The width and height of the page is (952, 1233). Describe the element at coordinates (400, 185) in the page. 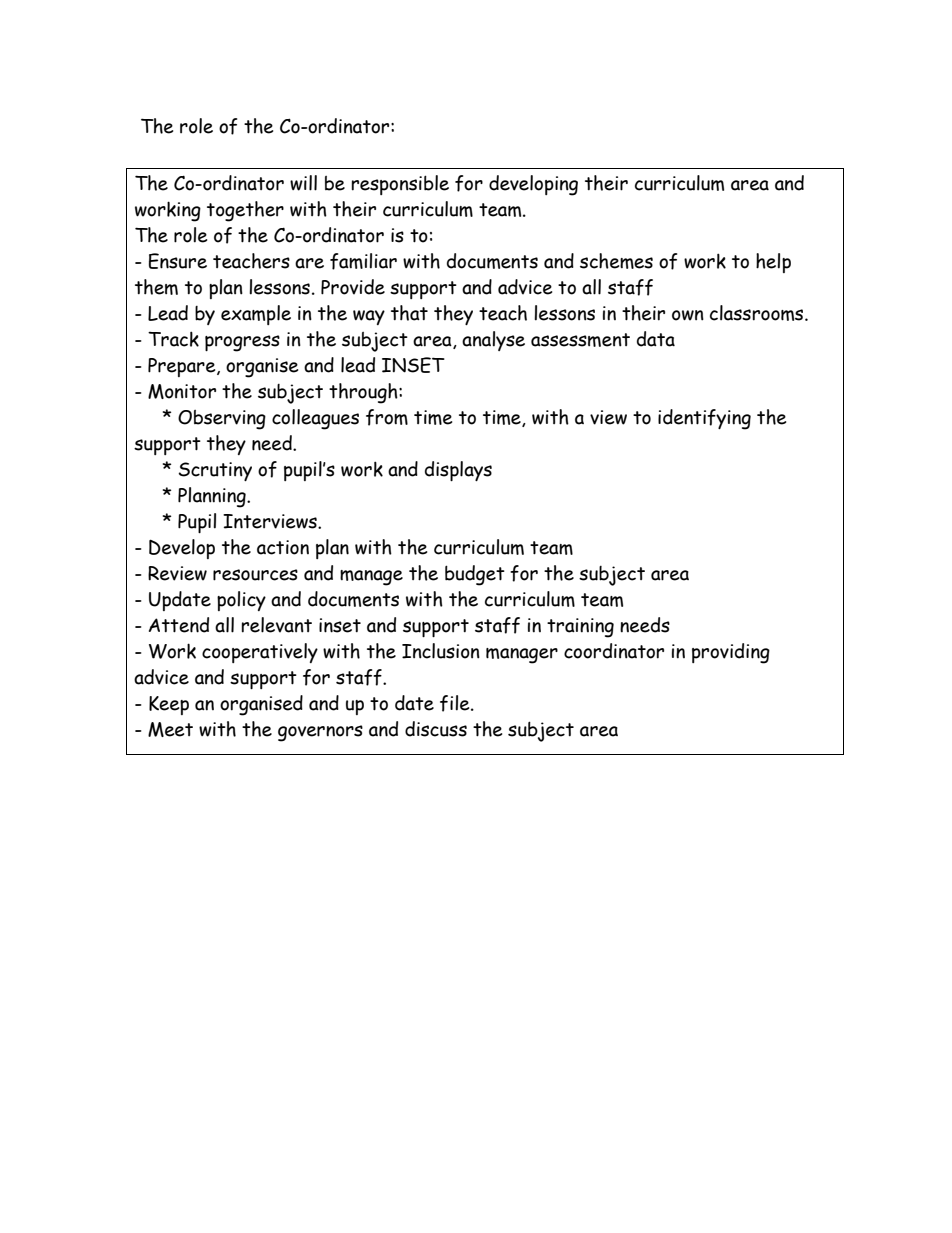

I see `responsible` at that location.
